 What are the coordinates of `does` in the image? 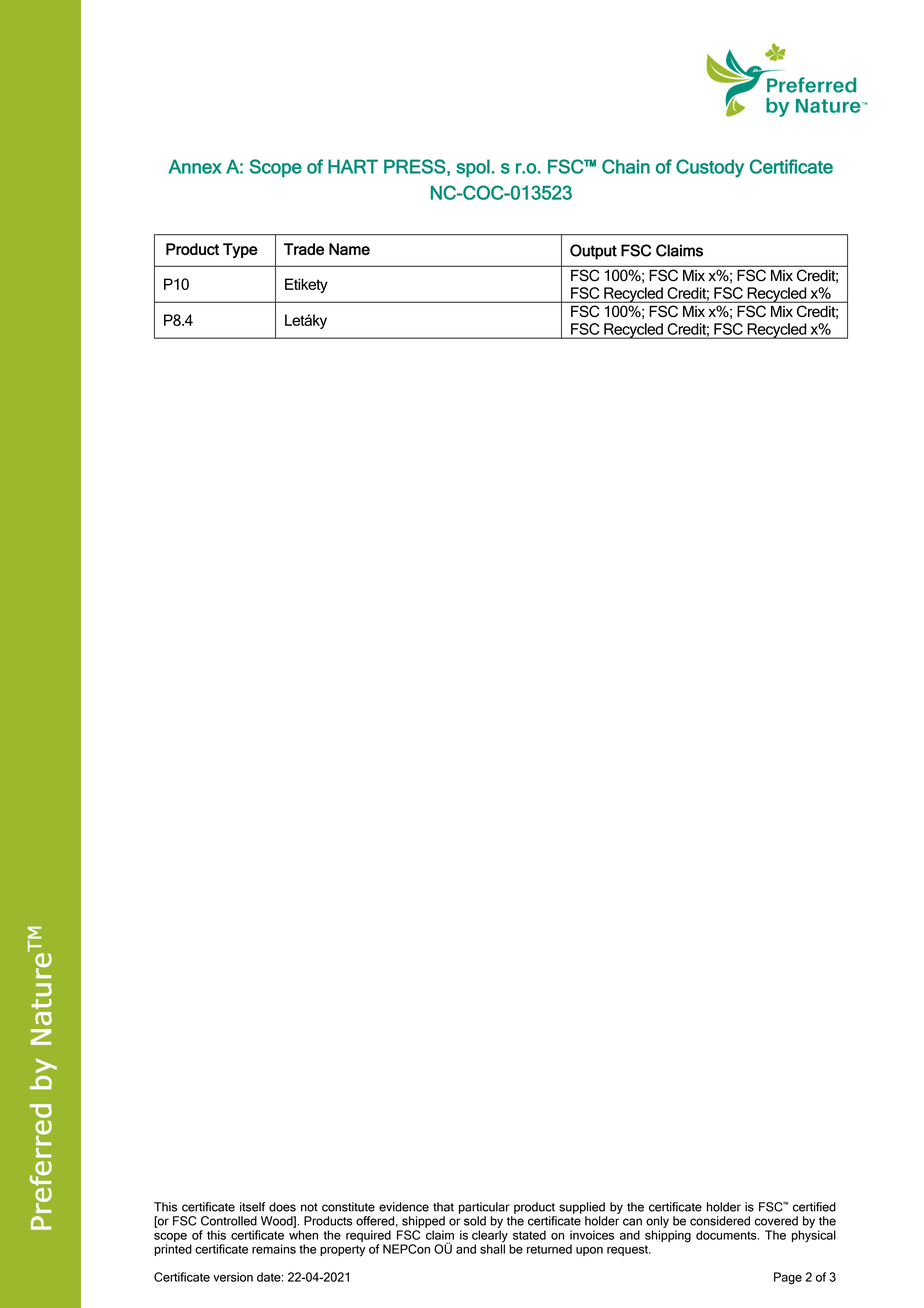 It's located at (282, 1207).
